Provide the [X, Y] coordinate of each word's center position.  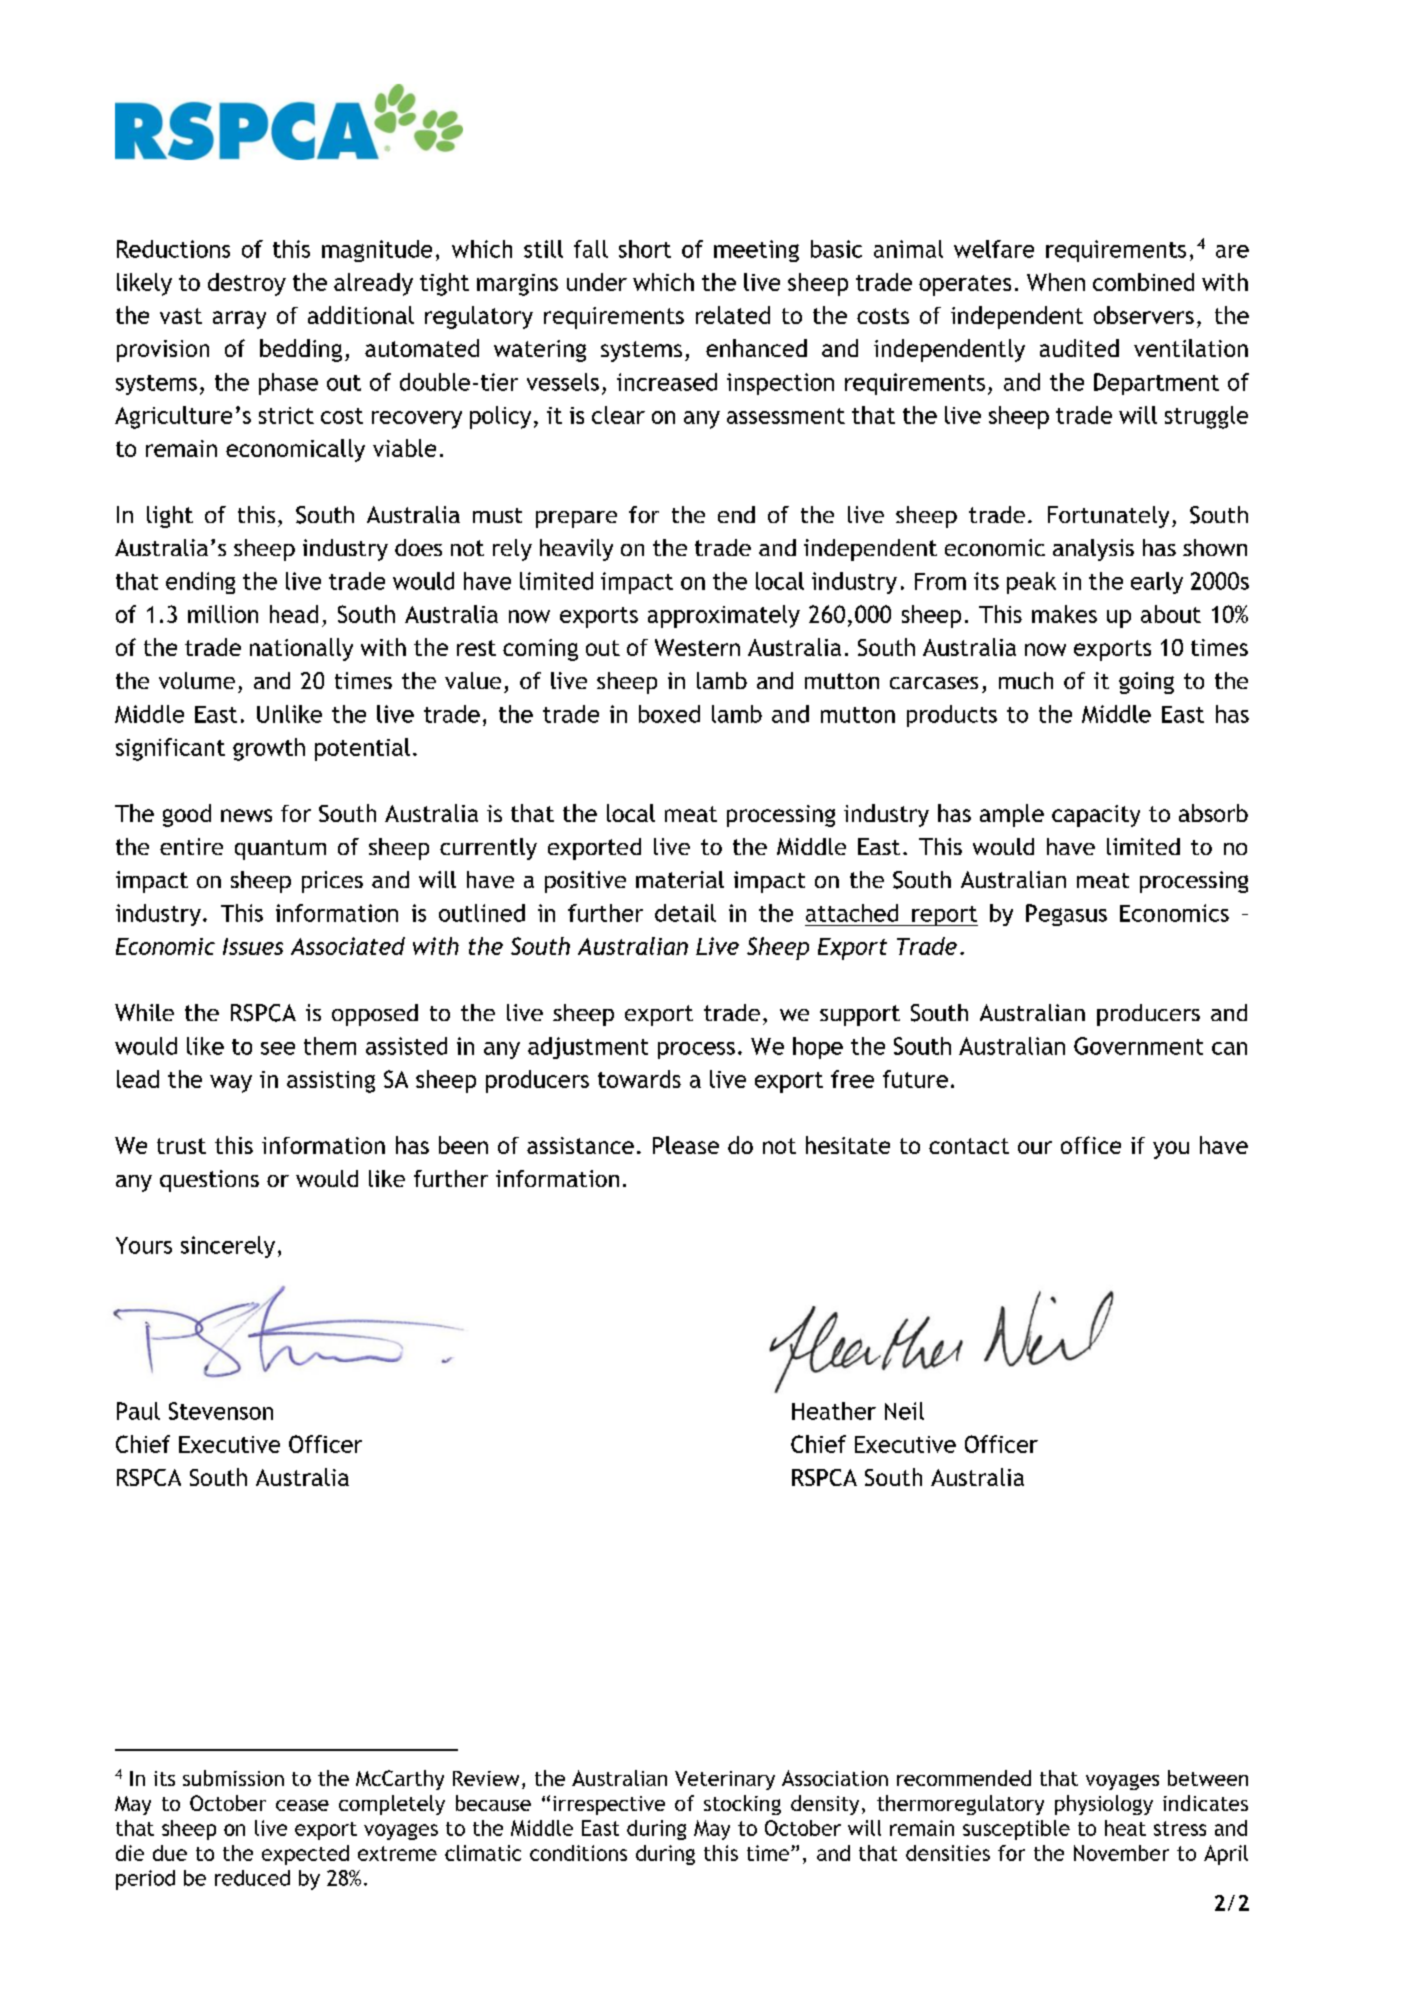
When [1056, 282]
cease [302, 1805]
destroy [247, 284]
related [733, 315]
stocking [742, 1805]
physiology [1104, 1805]
